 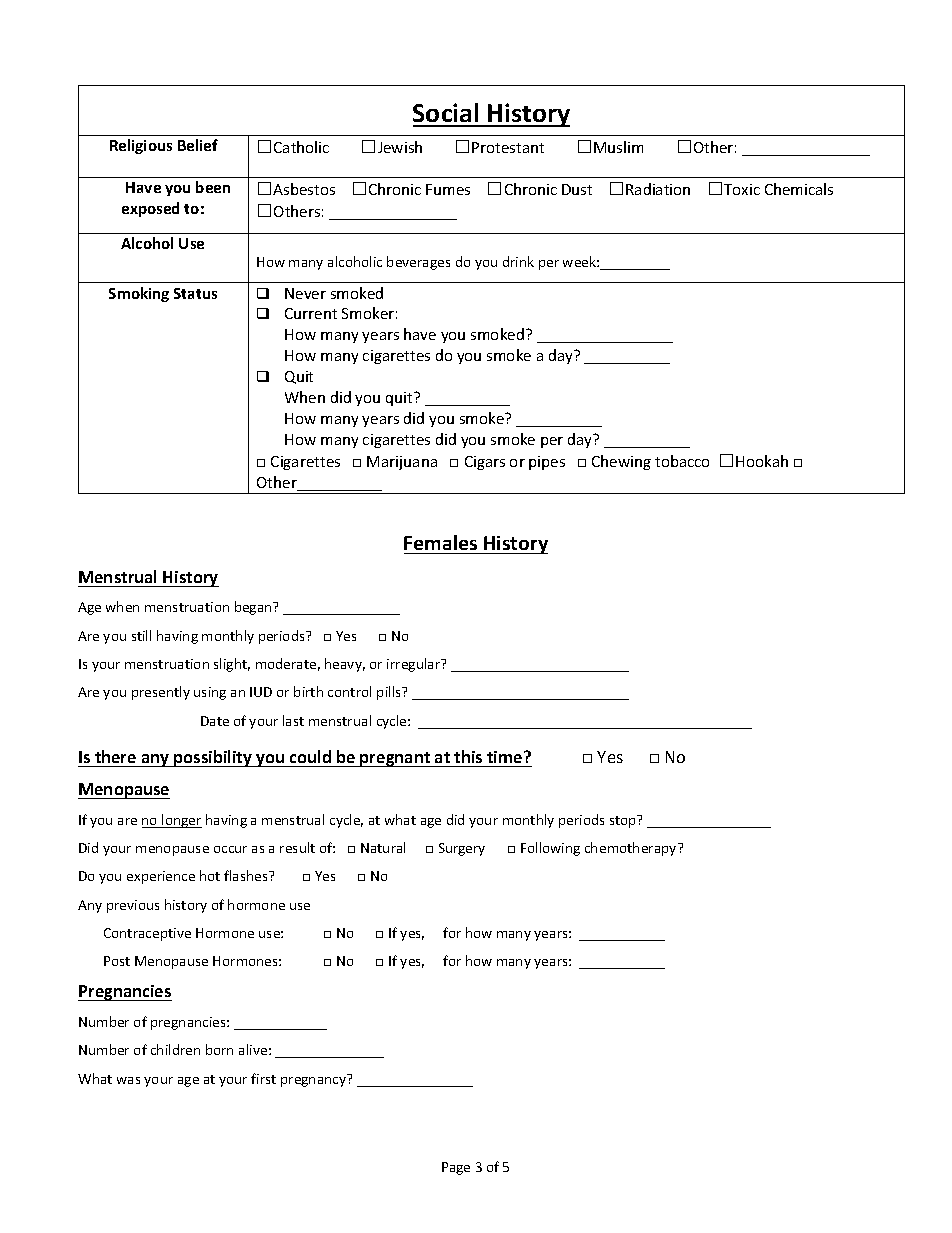 What do you see at coordinates (462, 849) in the image?
I see `Surgery` at bounding box center [462, 849].
